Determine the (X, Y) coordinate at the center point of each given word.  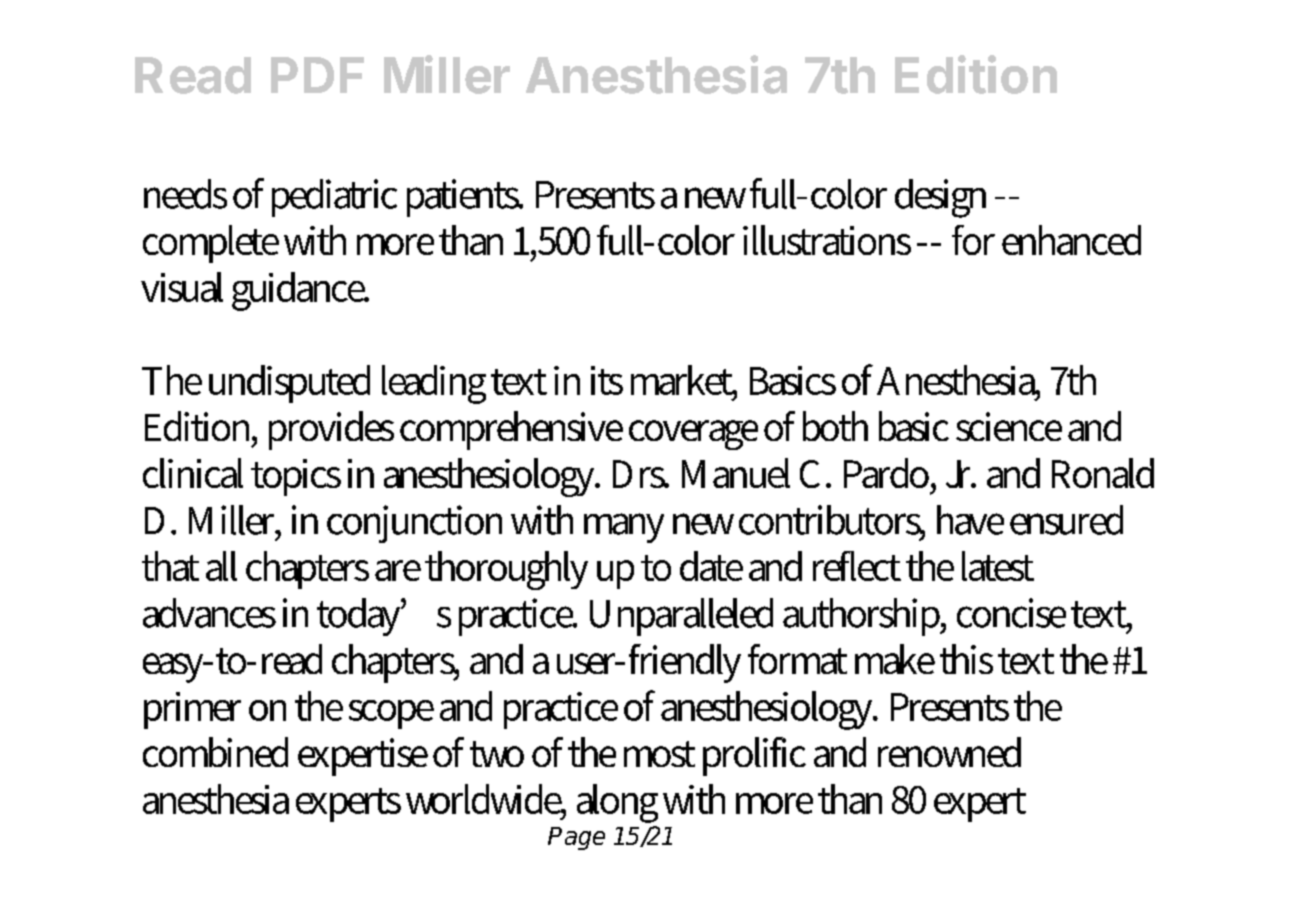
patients (464, 198)
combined (215, 752)
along (617, 803)
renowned (949, 752)
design (940, 198)
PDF (317, 75)
